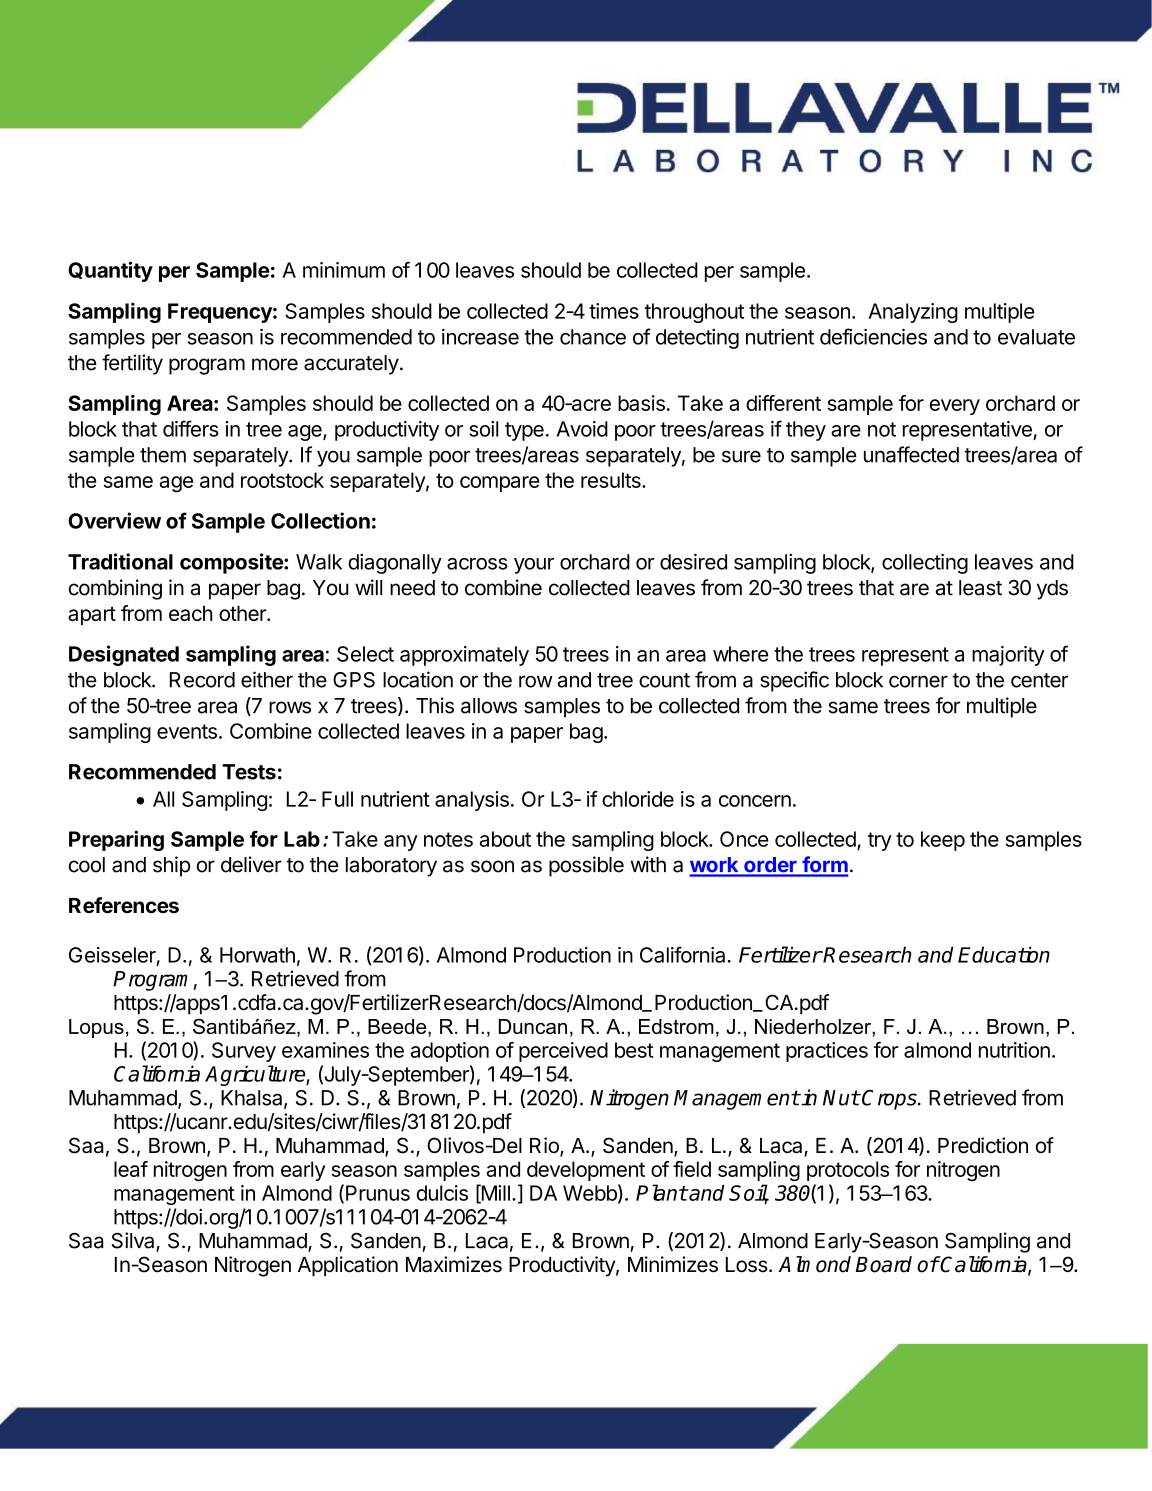 The width and height of the screenshot is (1152, 1491). I want to click on Analyzing, so click(913, 313).
